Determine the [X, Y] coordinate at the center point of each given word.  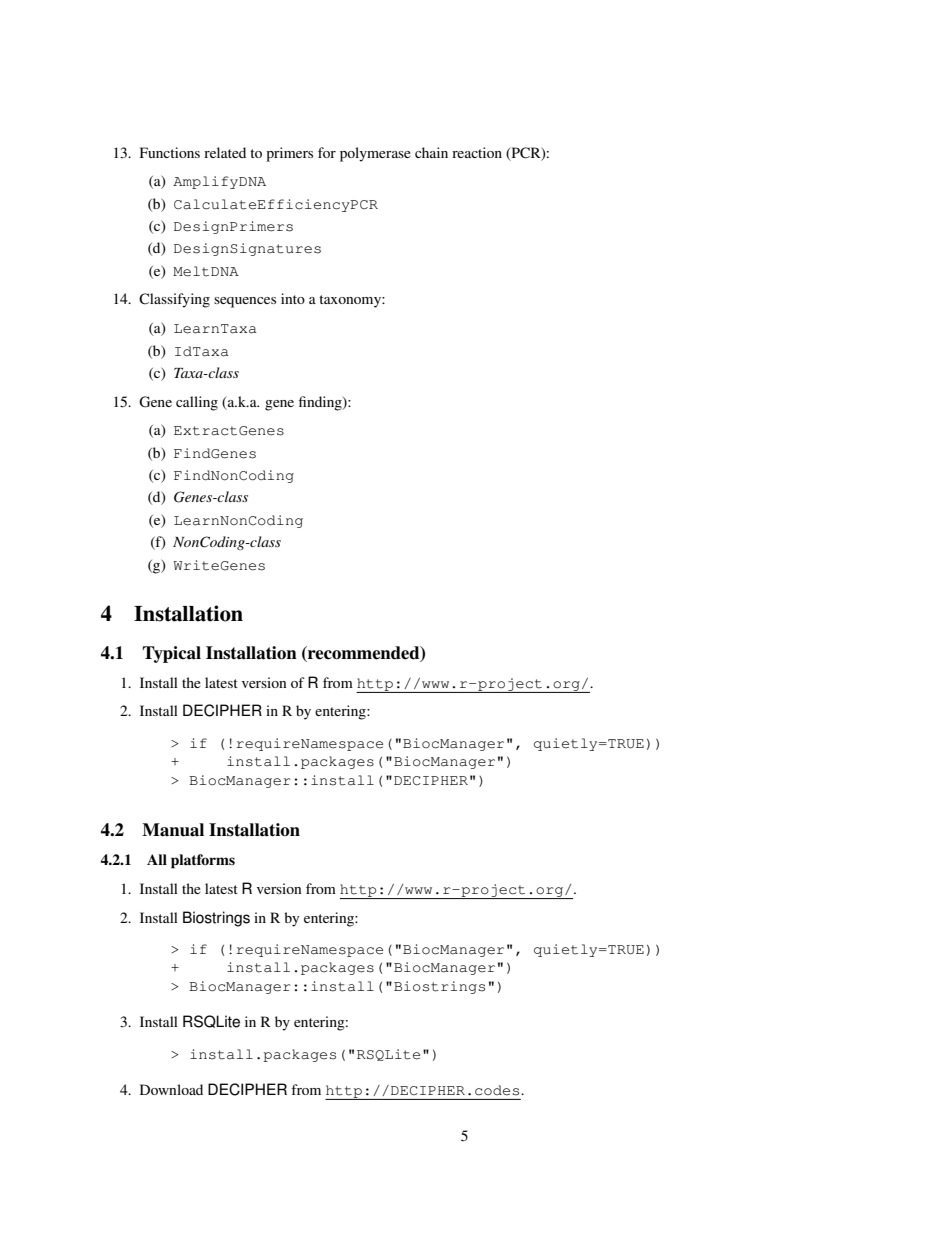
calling [197, 403]
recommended [364, 653]
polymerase [375, 154]
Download [171, 1089]
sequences [245, 302]
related [225, 152]
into [293, 298]
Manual [173, 830]
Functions [170, 152]
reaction [477, 152]
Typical [171, 654]
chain [431, 152]
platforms [203, 861]
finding [321, 403]
